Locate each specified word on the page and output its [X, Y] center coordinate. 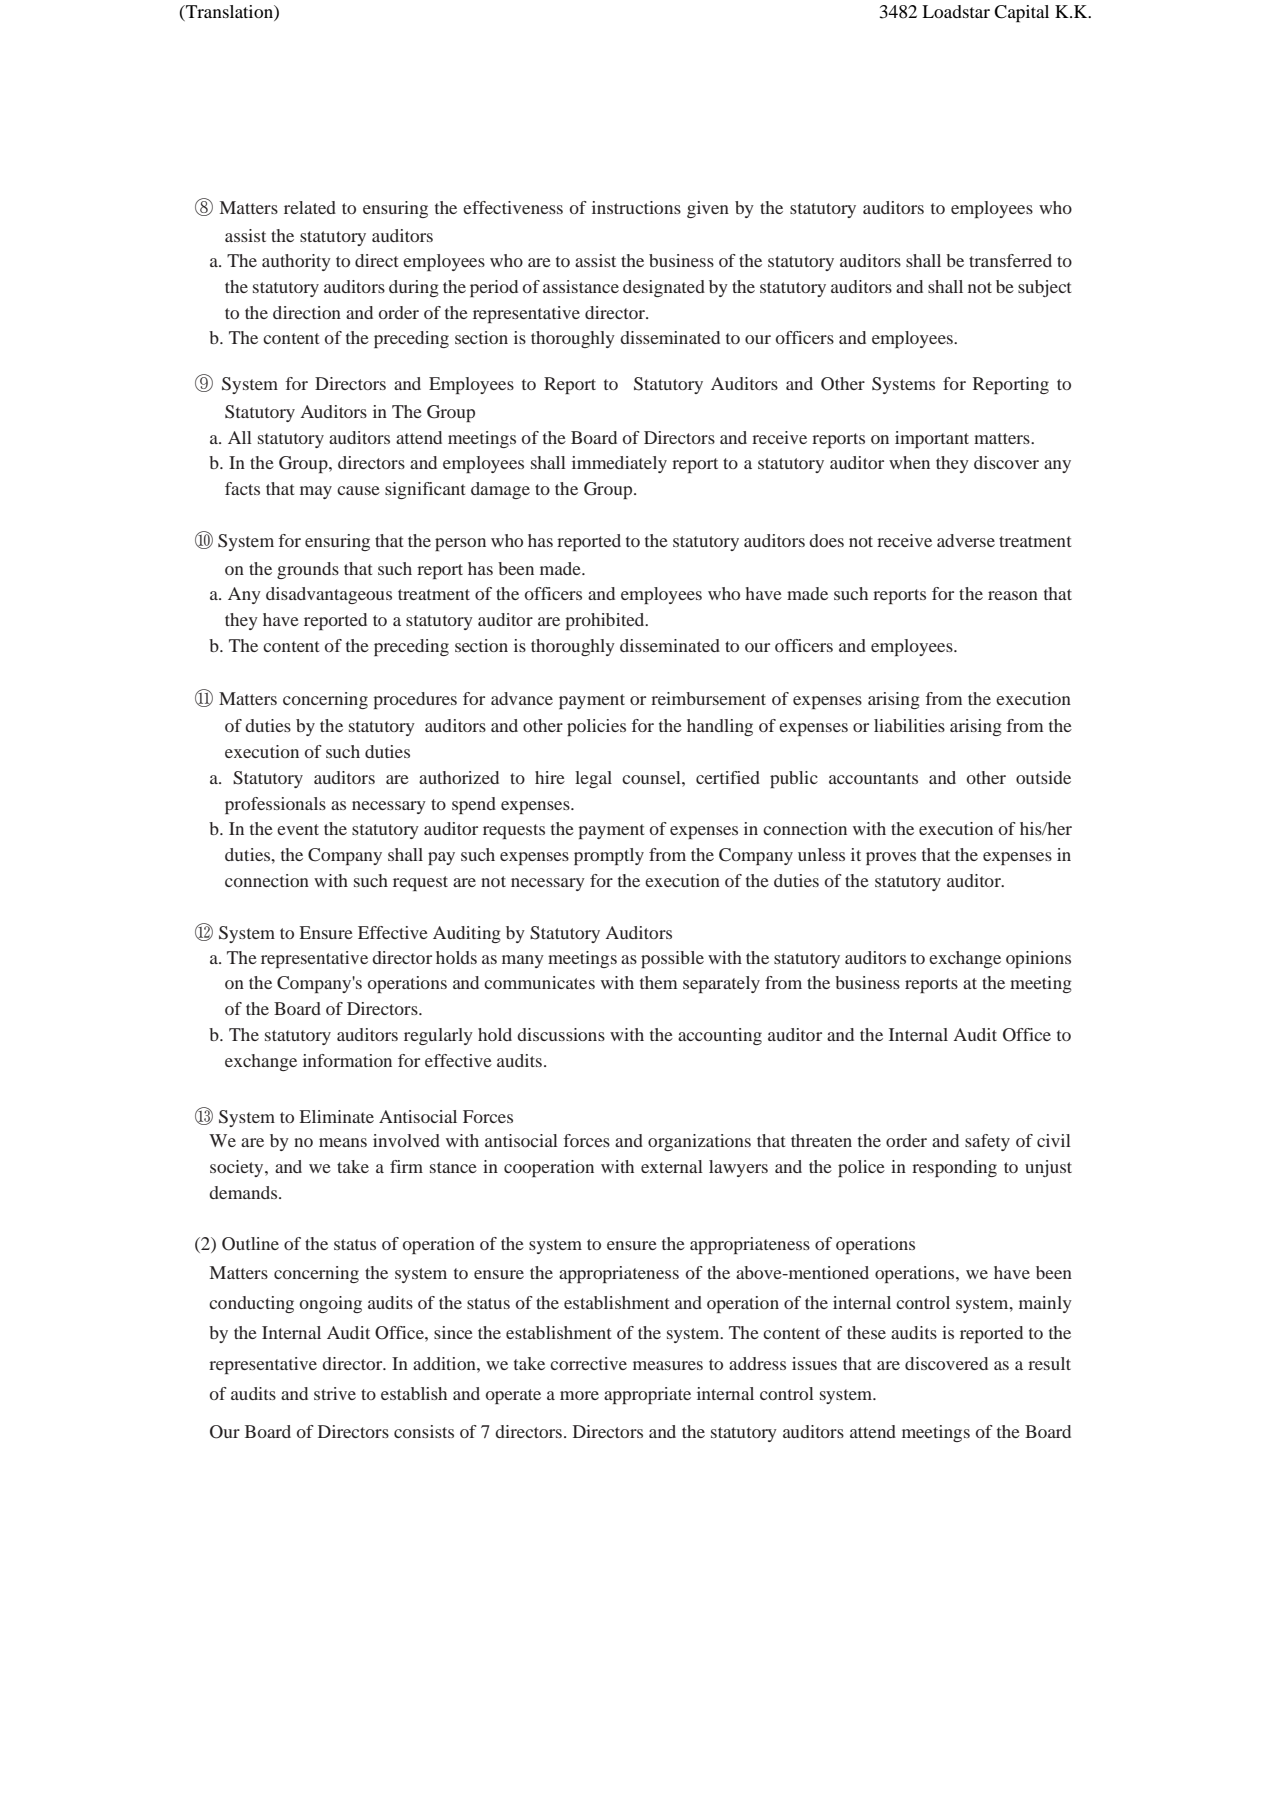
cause [358, 490]
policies [596, 727]
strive [335, 1393]
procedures [415, 700]
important [932, 439]
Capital [1021, 14]
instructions [636, 207]
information [347, 1060]
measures [668, 1365]
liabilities [909, 725]
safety [987, 1142]
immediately [619, 464]
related [310, 207]
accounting [720, 1036]
